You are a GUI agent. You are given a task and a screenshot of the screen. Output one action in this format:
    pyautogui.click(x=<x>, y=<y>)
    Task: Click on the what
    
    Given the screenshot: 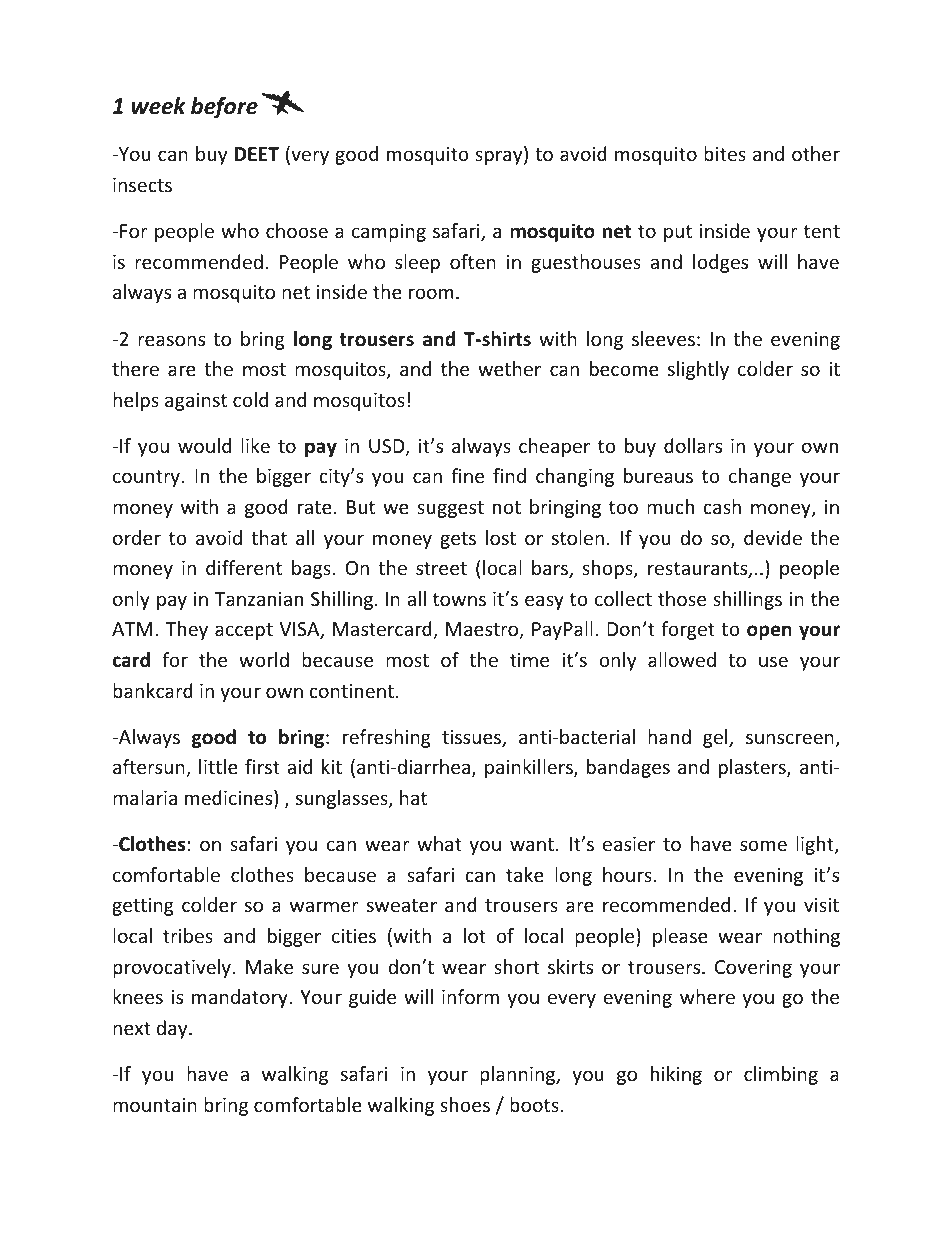 What is the action you would take?
    pyautogui.click(x=439, y=843)
